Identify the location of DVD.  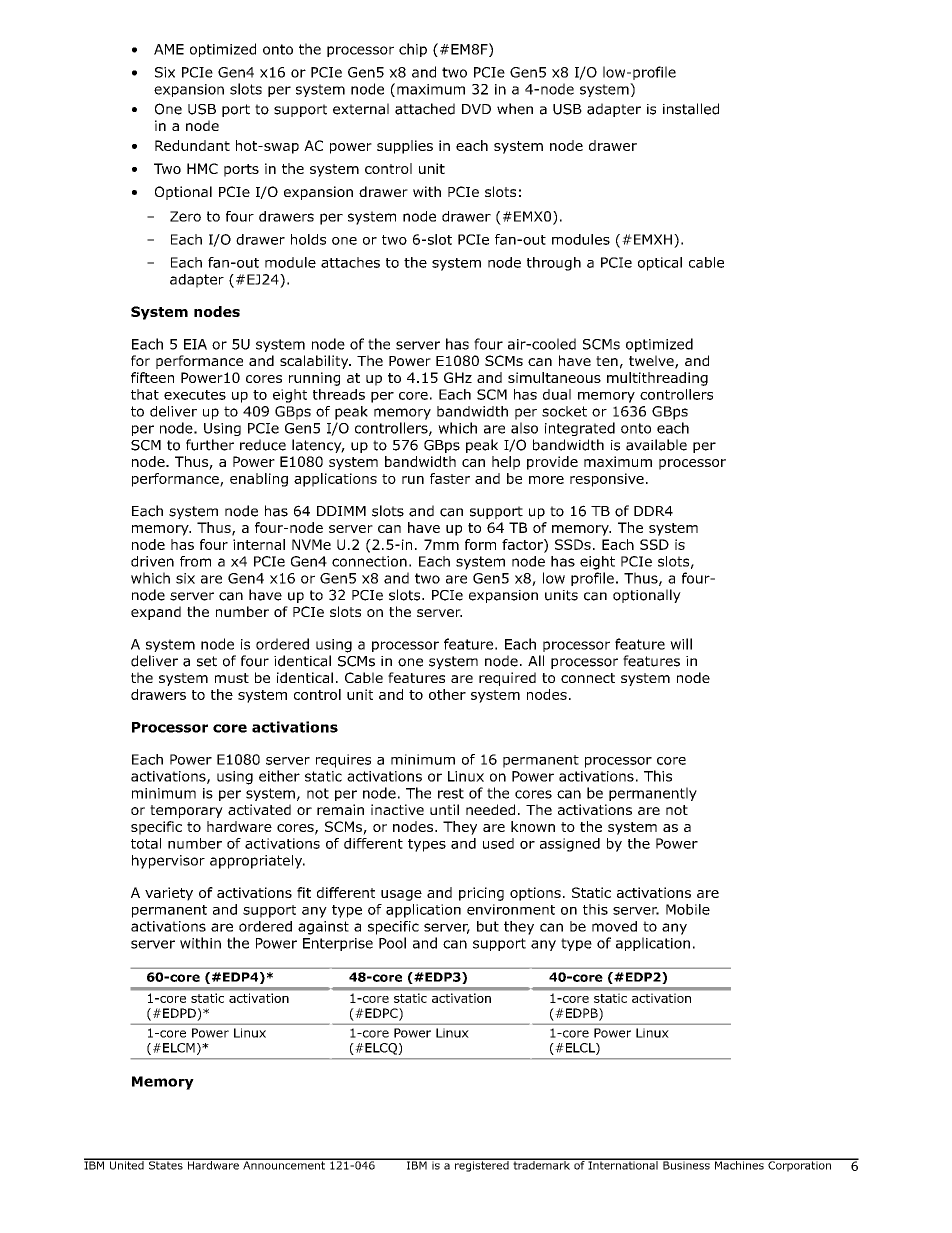
(476, 109).
